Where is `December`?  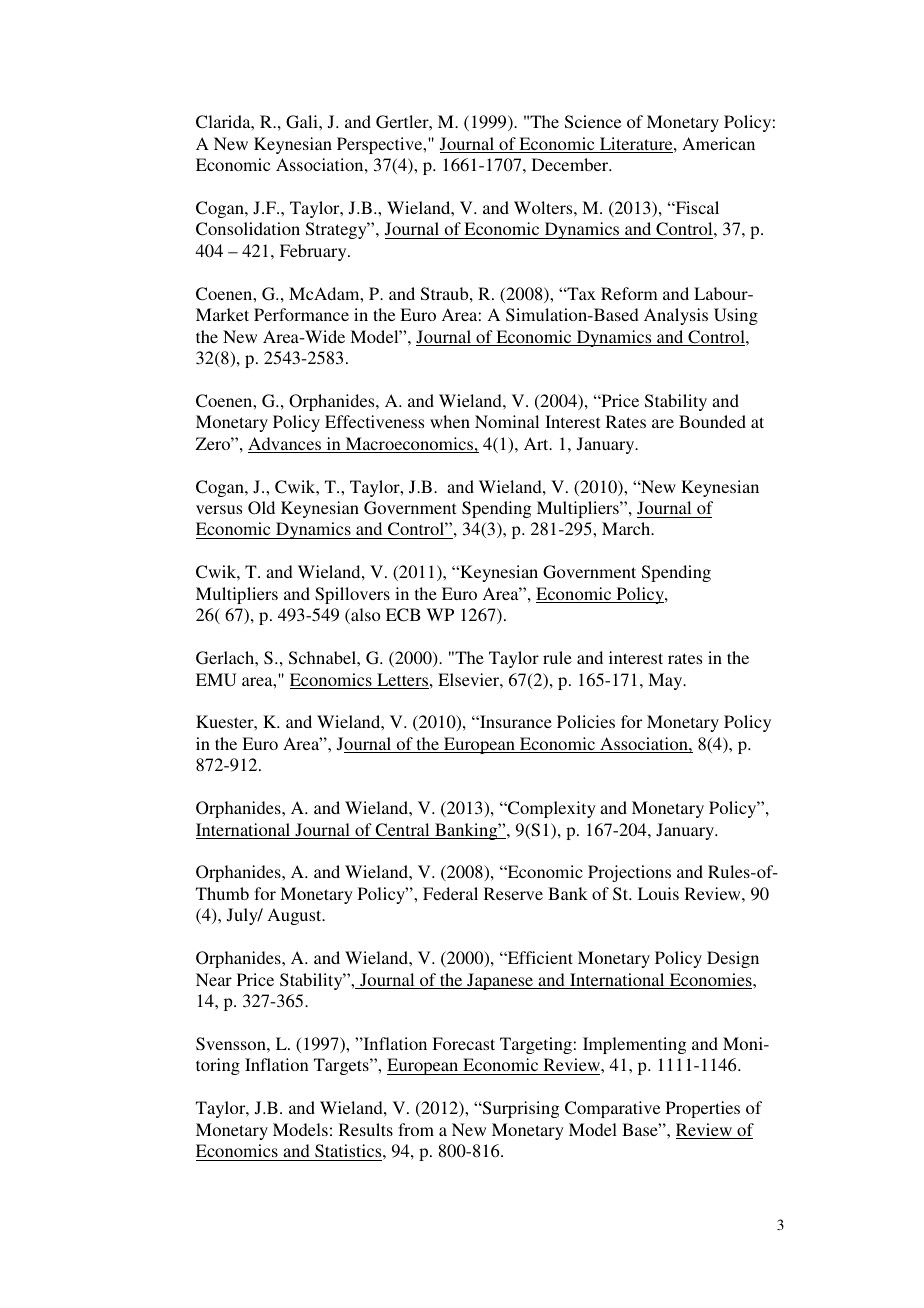
December is located at coordinates (571, 164).
